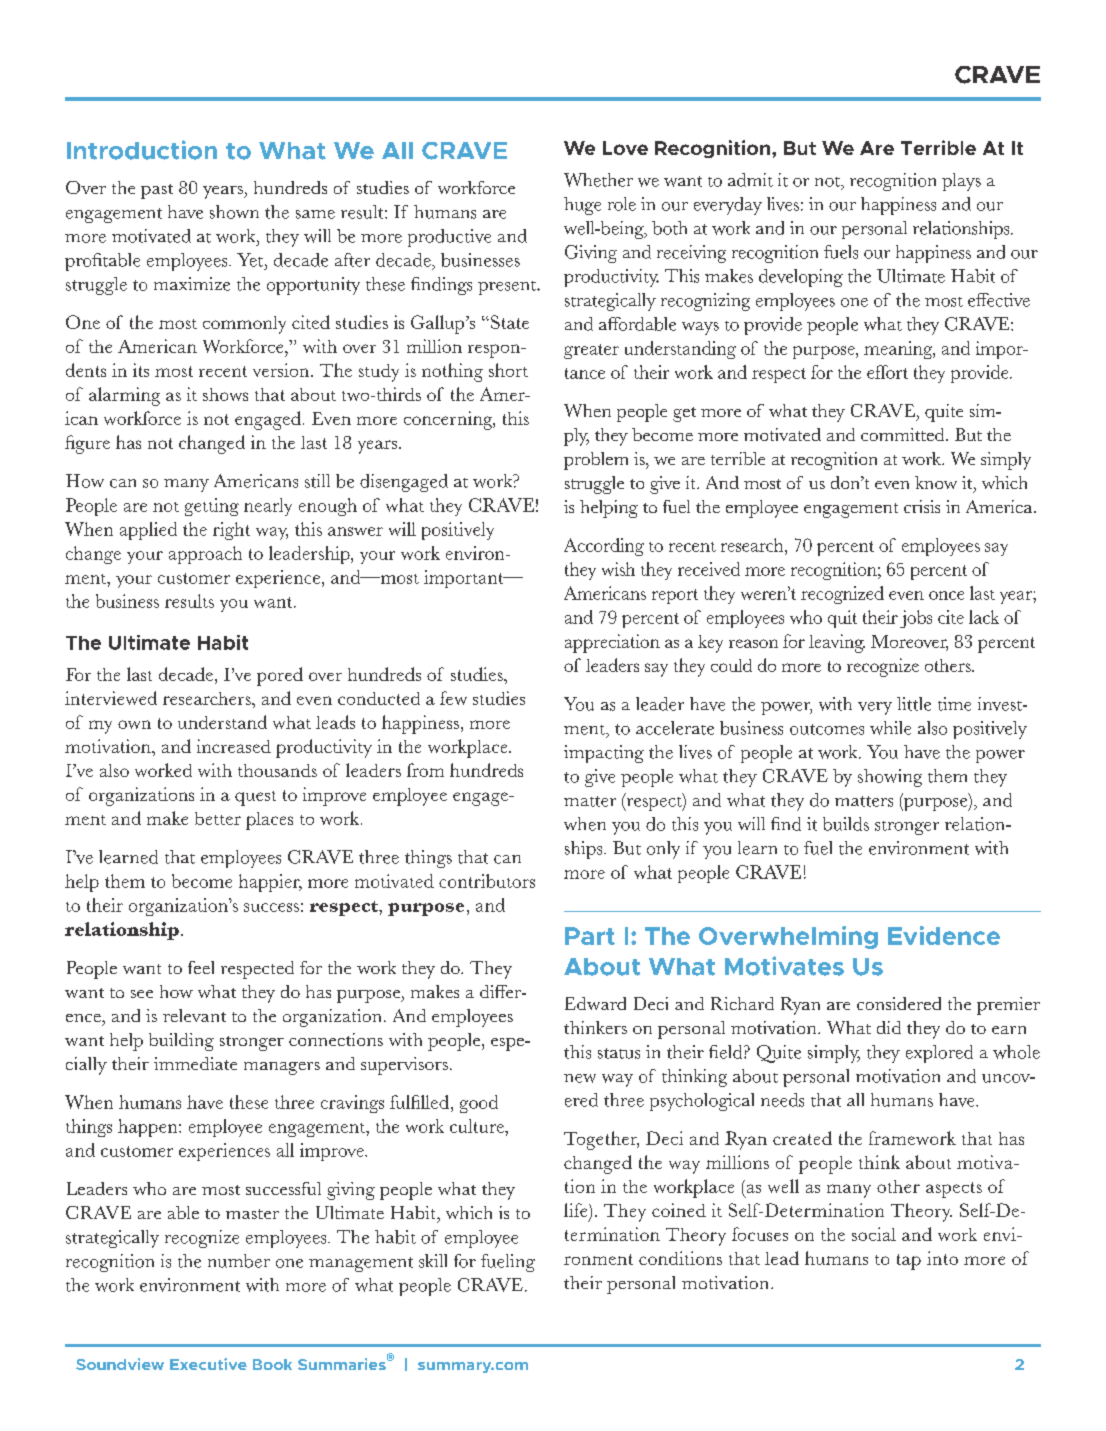 The image size is (1106, 1431). I want to click on huge, so click(582, 206).
